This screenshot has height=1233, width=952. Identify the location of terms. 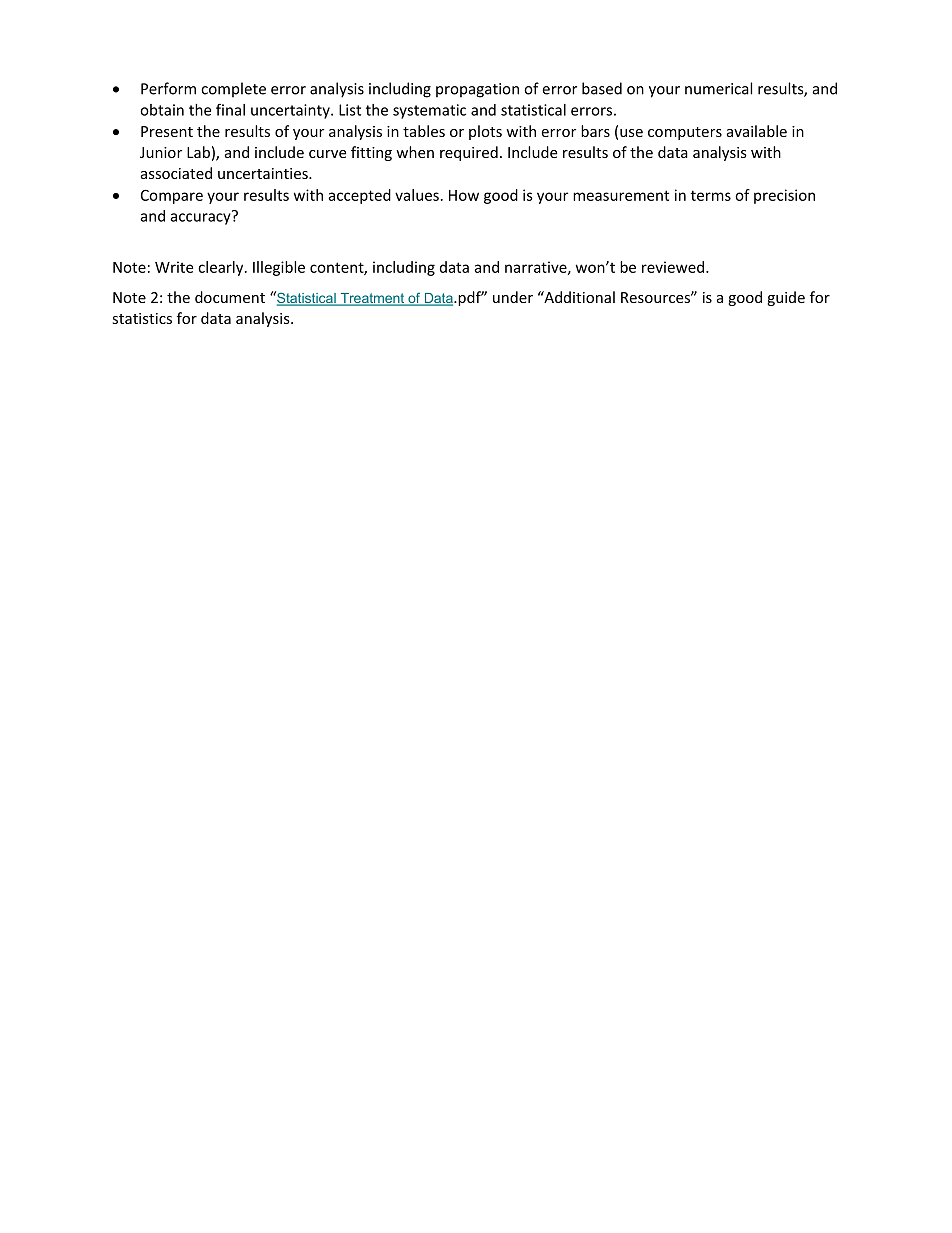
(711, 195).
